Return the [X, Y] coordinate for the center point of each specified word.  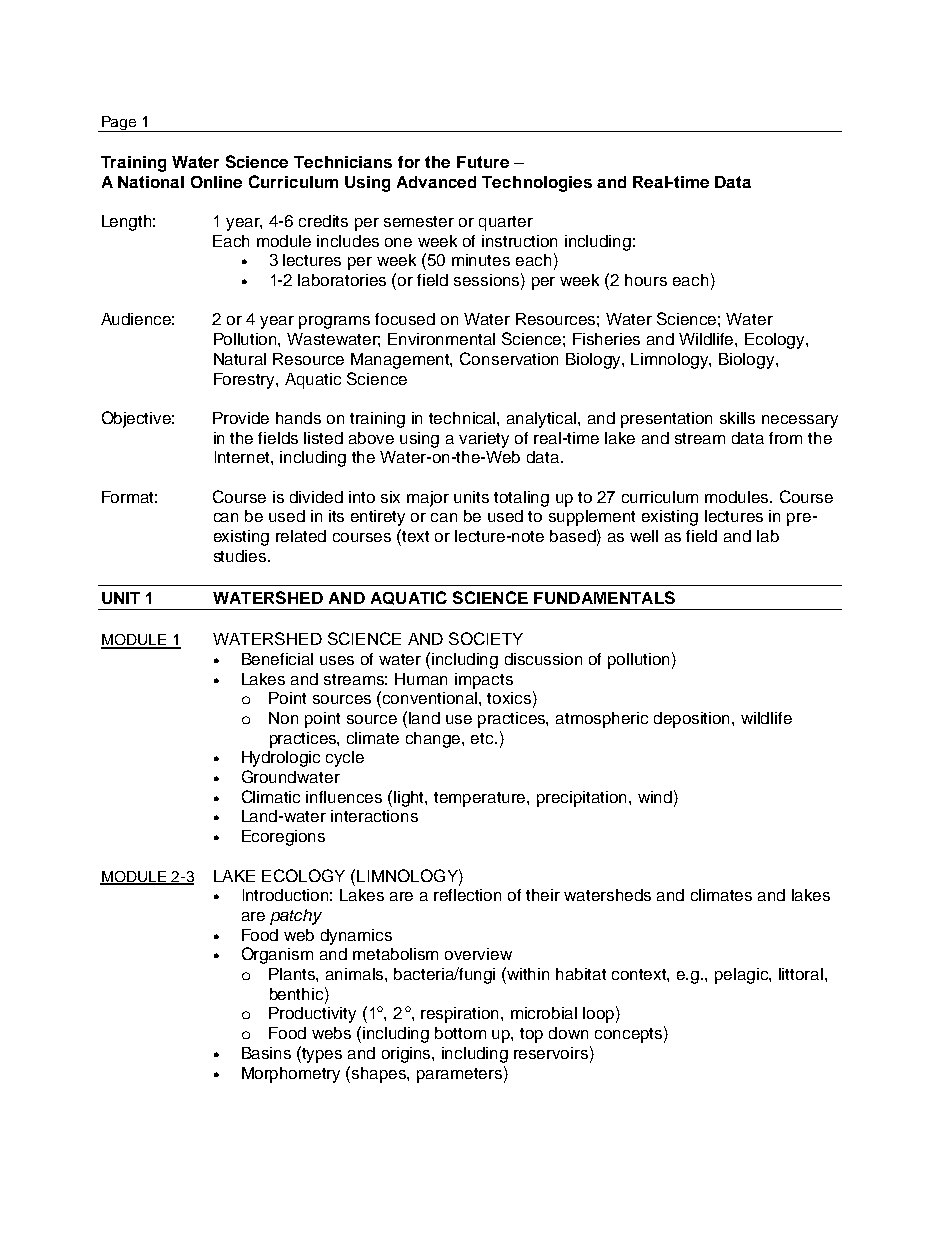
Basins [266, 1053]
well [644, 536]
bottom [460, 1033]
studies [241, 556]
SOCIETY [486, 638]
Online [216, 182]
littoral [802, 974]
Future [483, 162]
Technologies [537, 184]
